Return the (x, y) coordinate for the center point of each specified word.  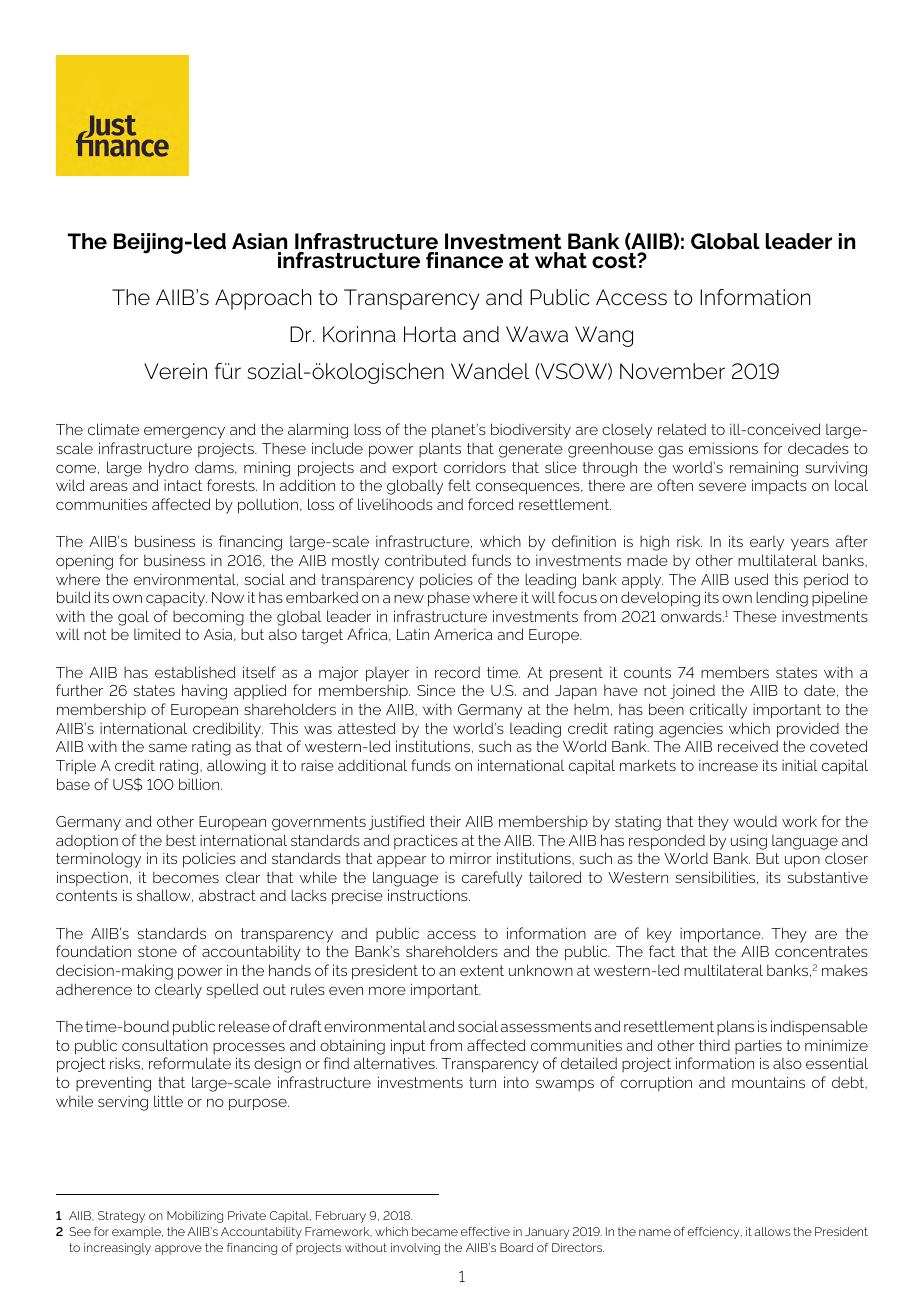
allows (772, 1231)
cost (615, 261)
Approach (263, 299)
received (748, 746)
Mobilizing (195, 1217)
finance (464, 260)
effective (485, 1231)
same (168, 747)
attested (366, 728)
